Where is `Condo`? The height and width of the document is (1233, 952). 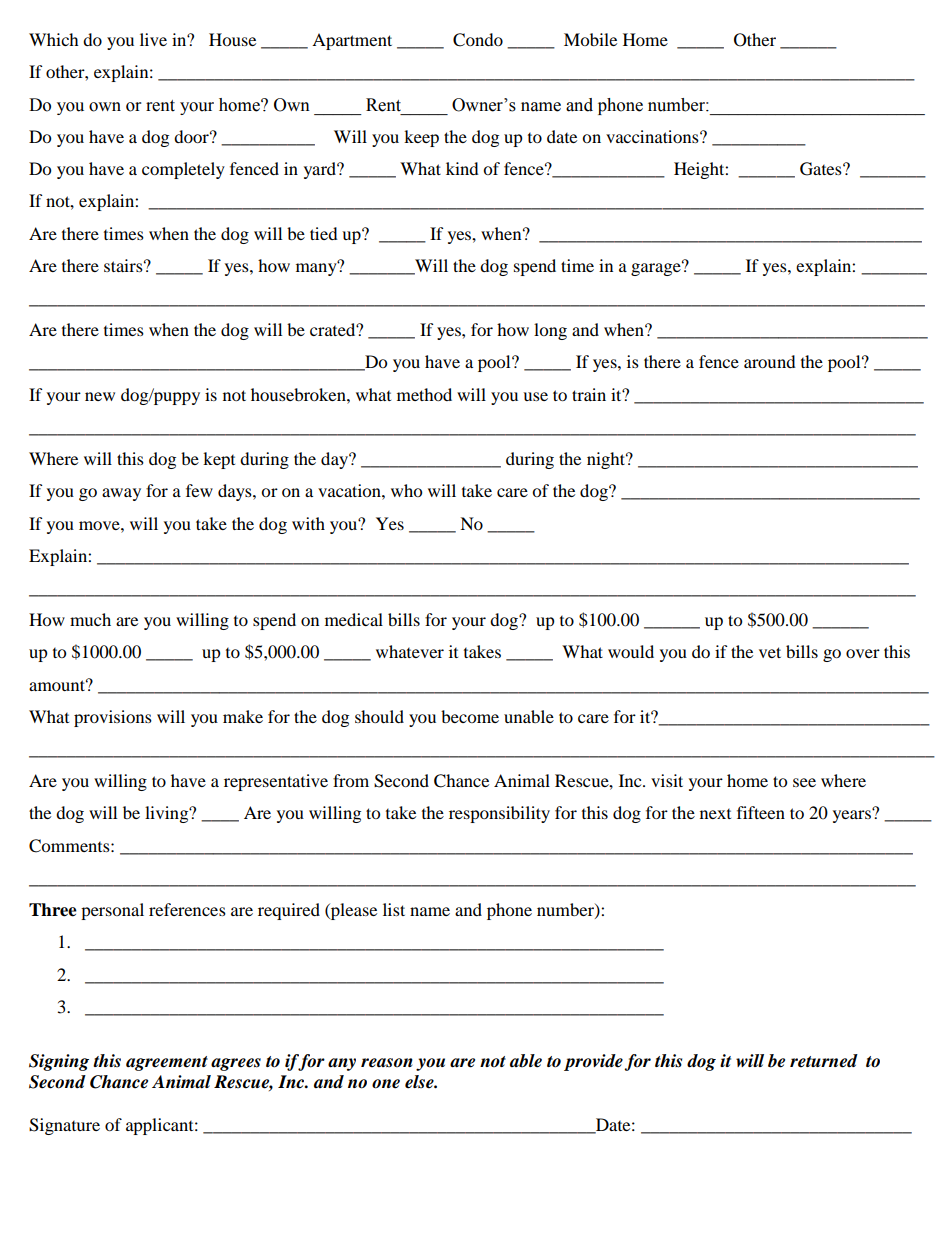
Condo is located at coordinates (478, 40).
